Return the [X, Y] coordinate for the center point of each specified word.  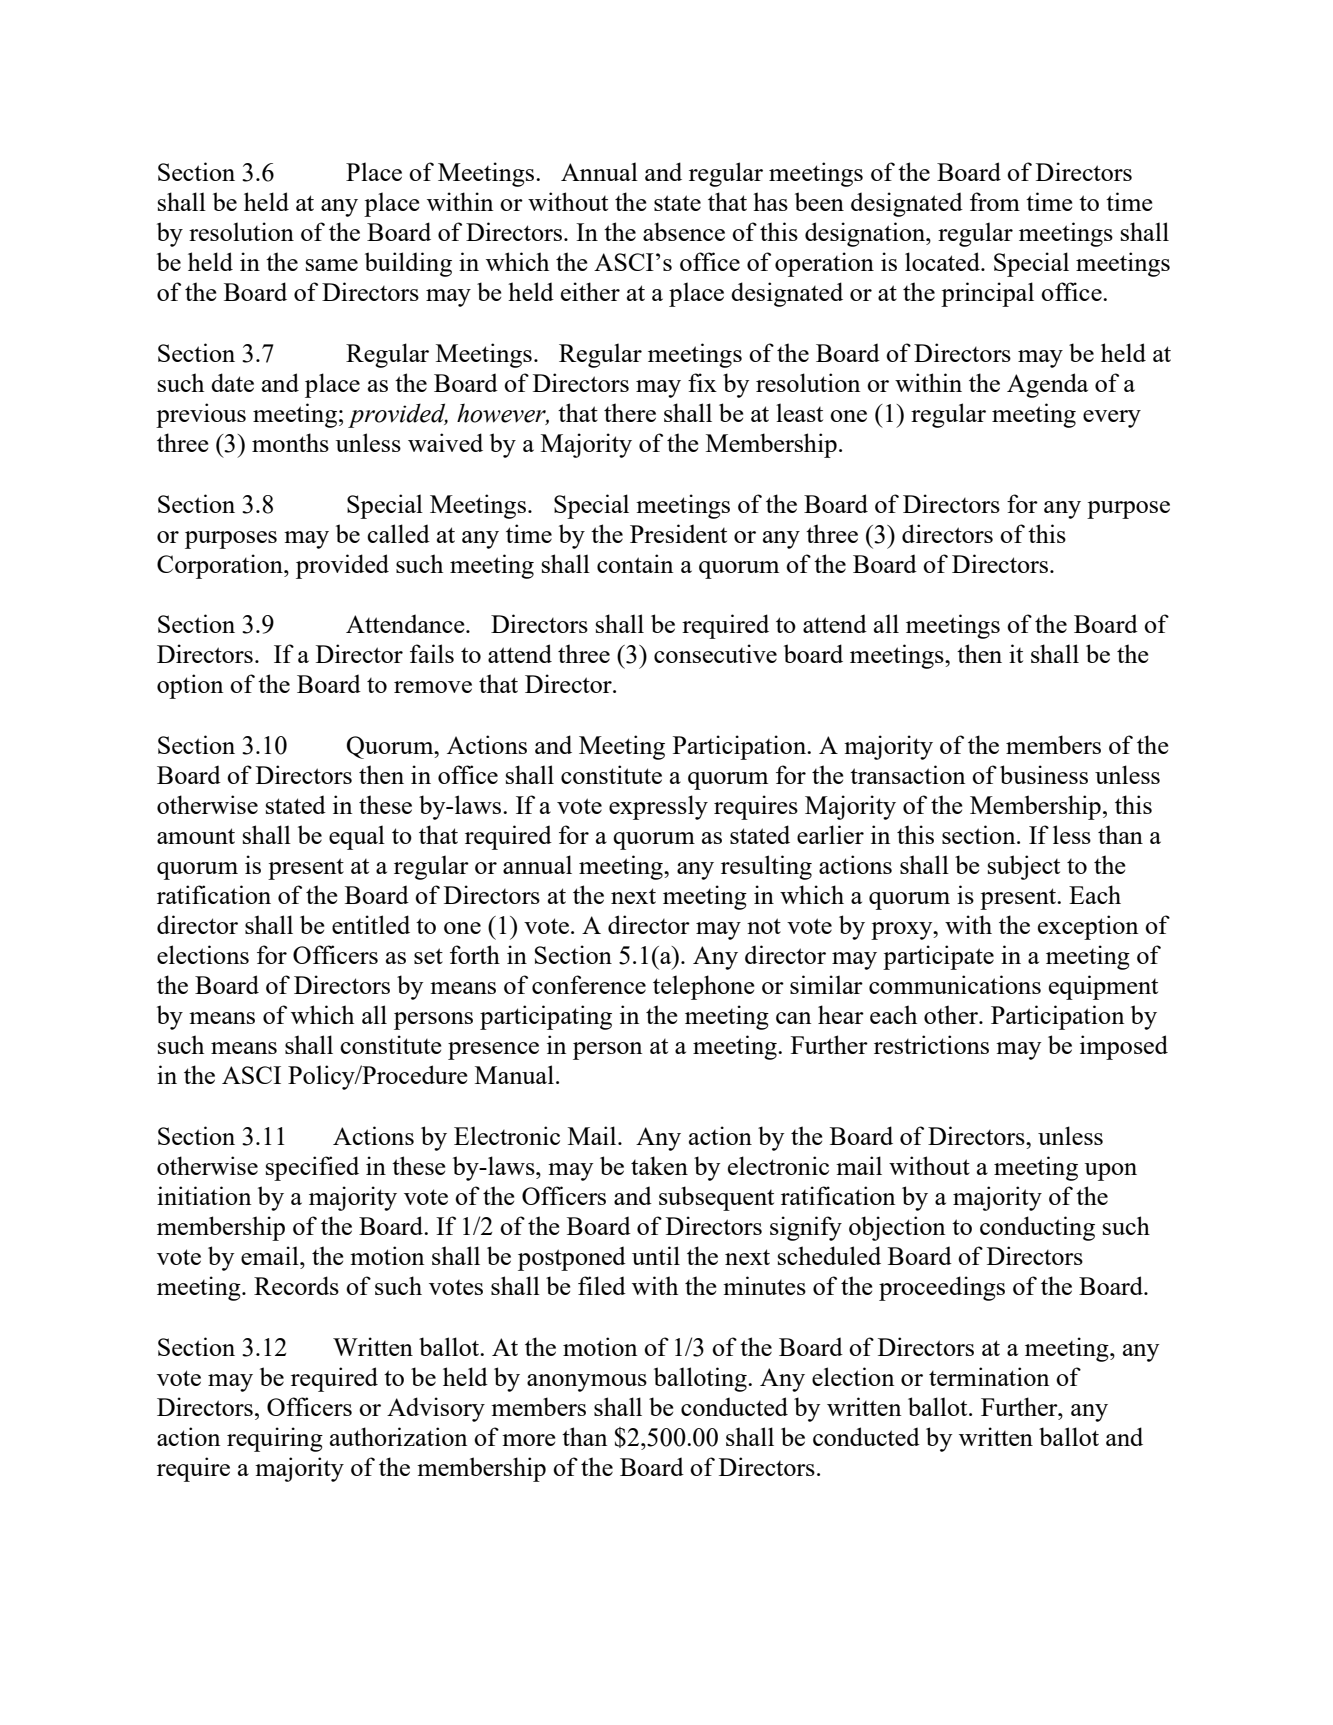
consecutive [715, 653]
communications [955, 984]
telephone [704, 987]
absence [684, 231]
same [332, 265]
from [995, 201]
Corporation [221, 566]
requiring [275, 1439]
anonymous [587, 1383]
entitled [371, 924]
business [1044, 774]
